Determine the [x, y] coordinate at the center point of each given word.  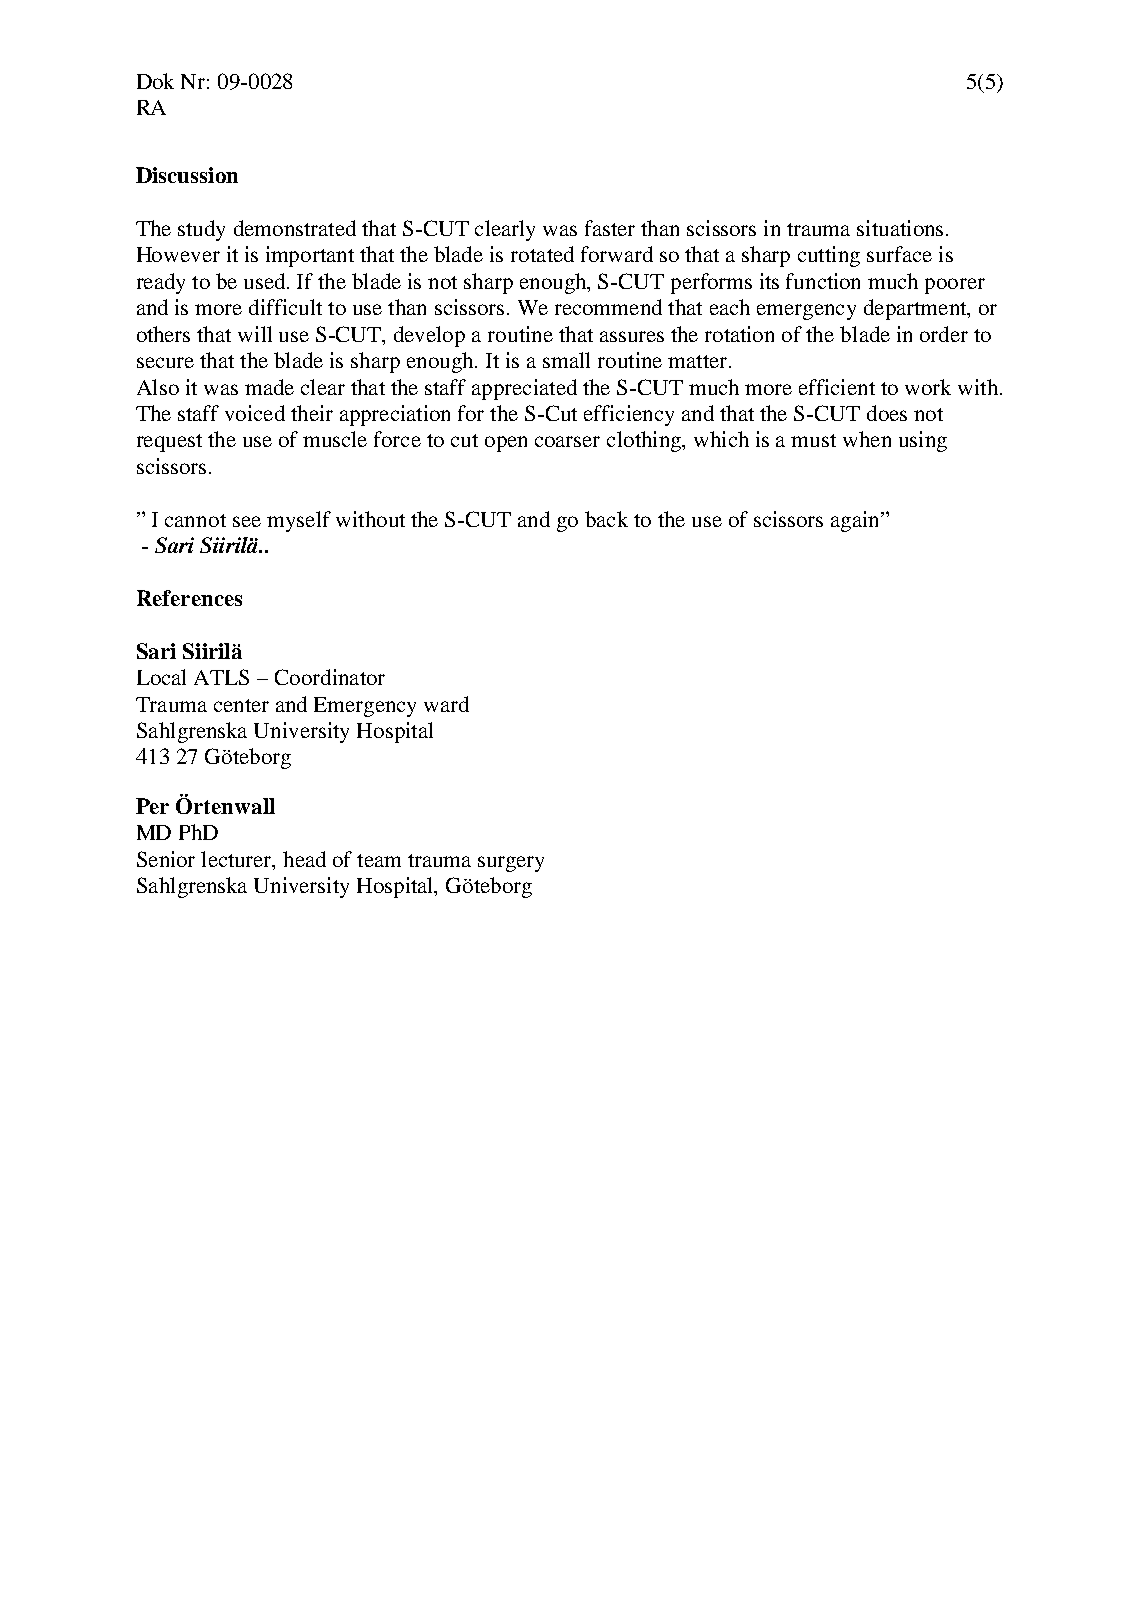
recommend [608, 307]
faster [610, 228]
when [867, 439]
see [247, 521]
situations [900, 228]
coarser [567, 441]
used [266, 281]
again [856, 521]
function [823, 281]
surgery [511, 864]
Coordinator [330, 677]
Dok [155, 81]
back [606, 519]
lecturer [237, 860]
